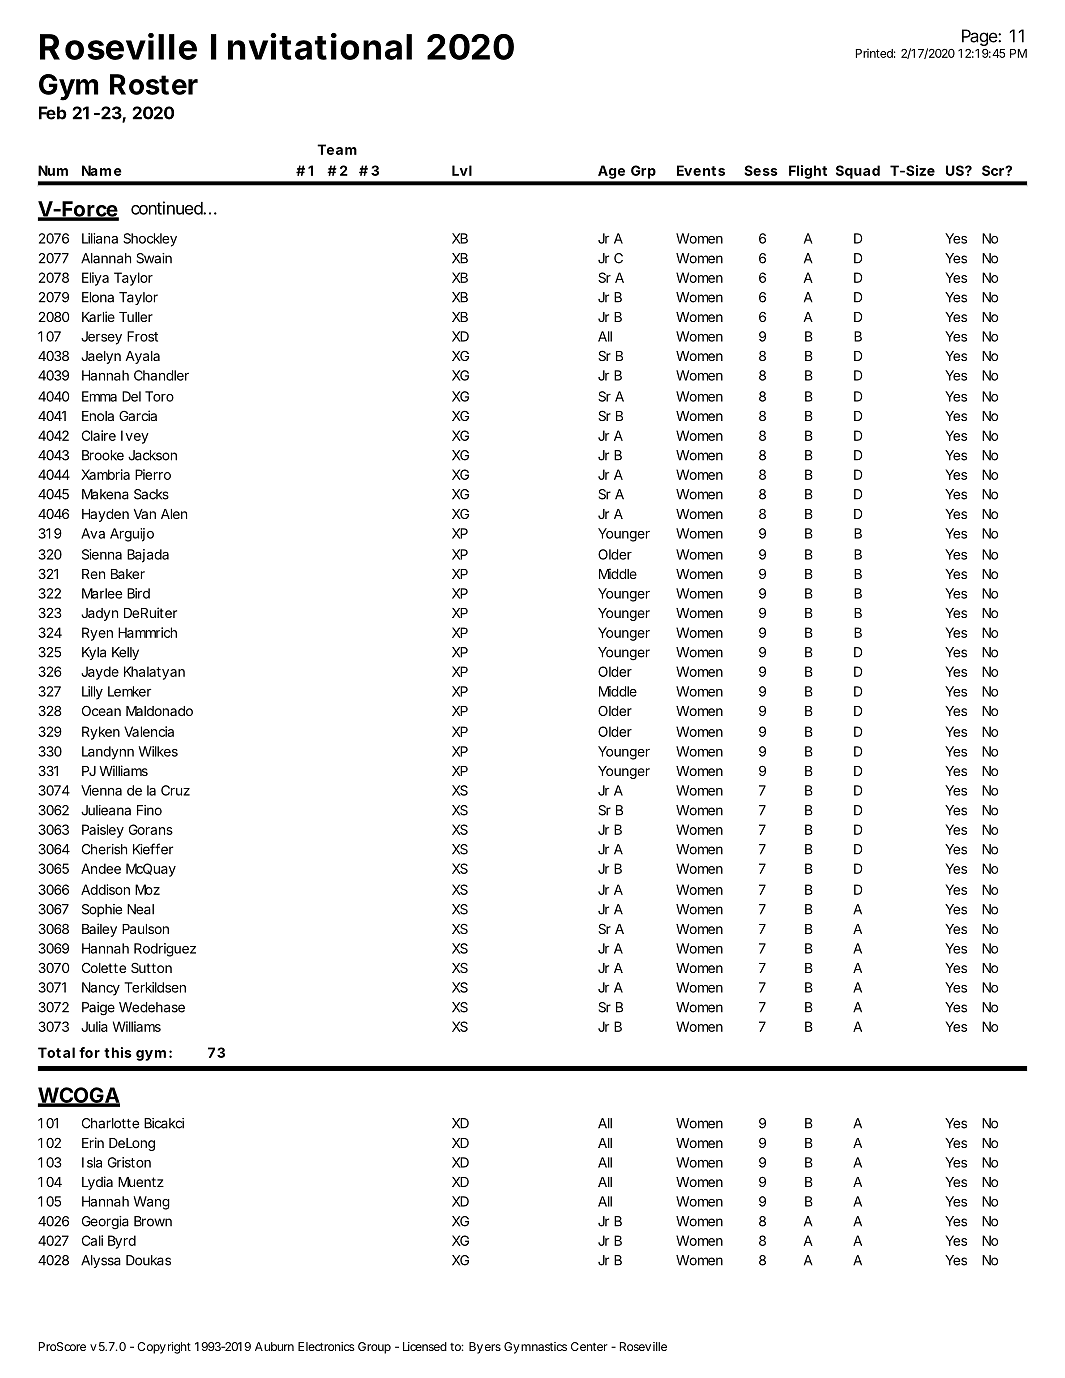  Describe the element at coordinates (151, 494) in the screenshot. I see `Sacks` at that location.
